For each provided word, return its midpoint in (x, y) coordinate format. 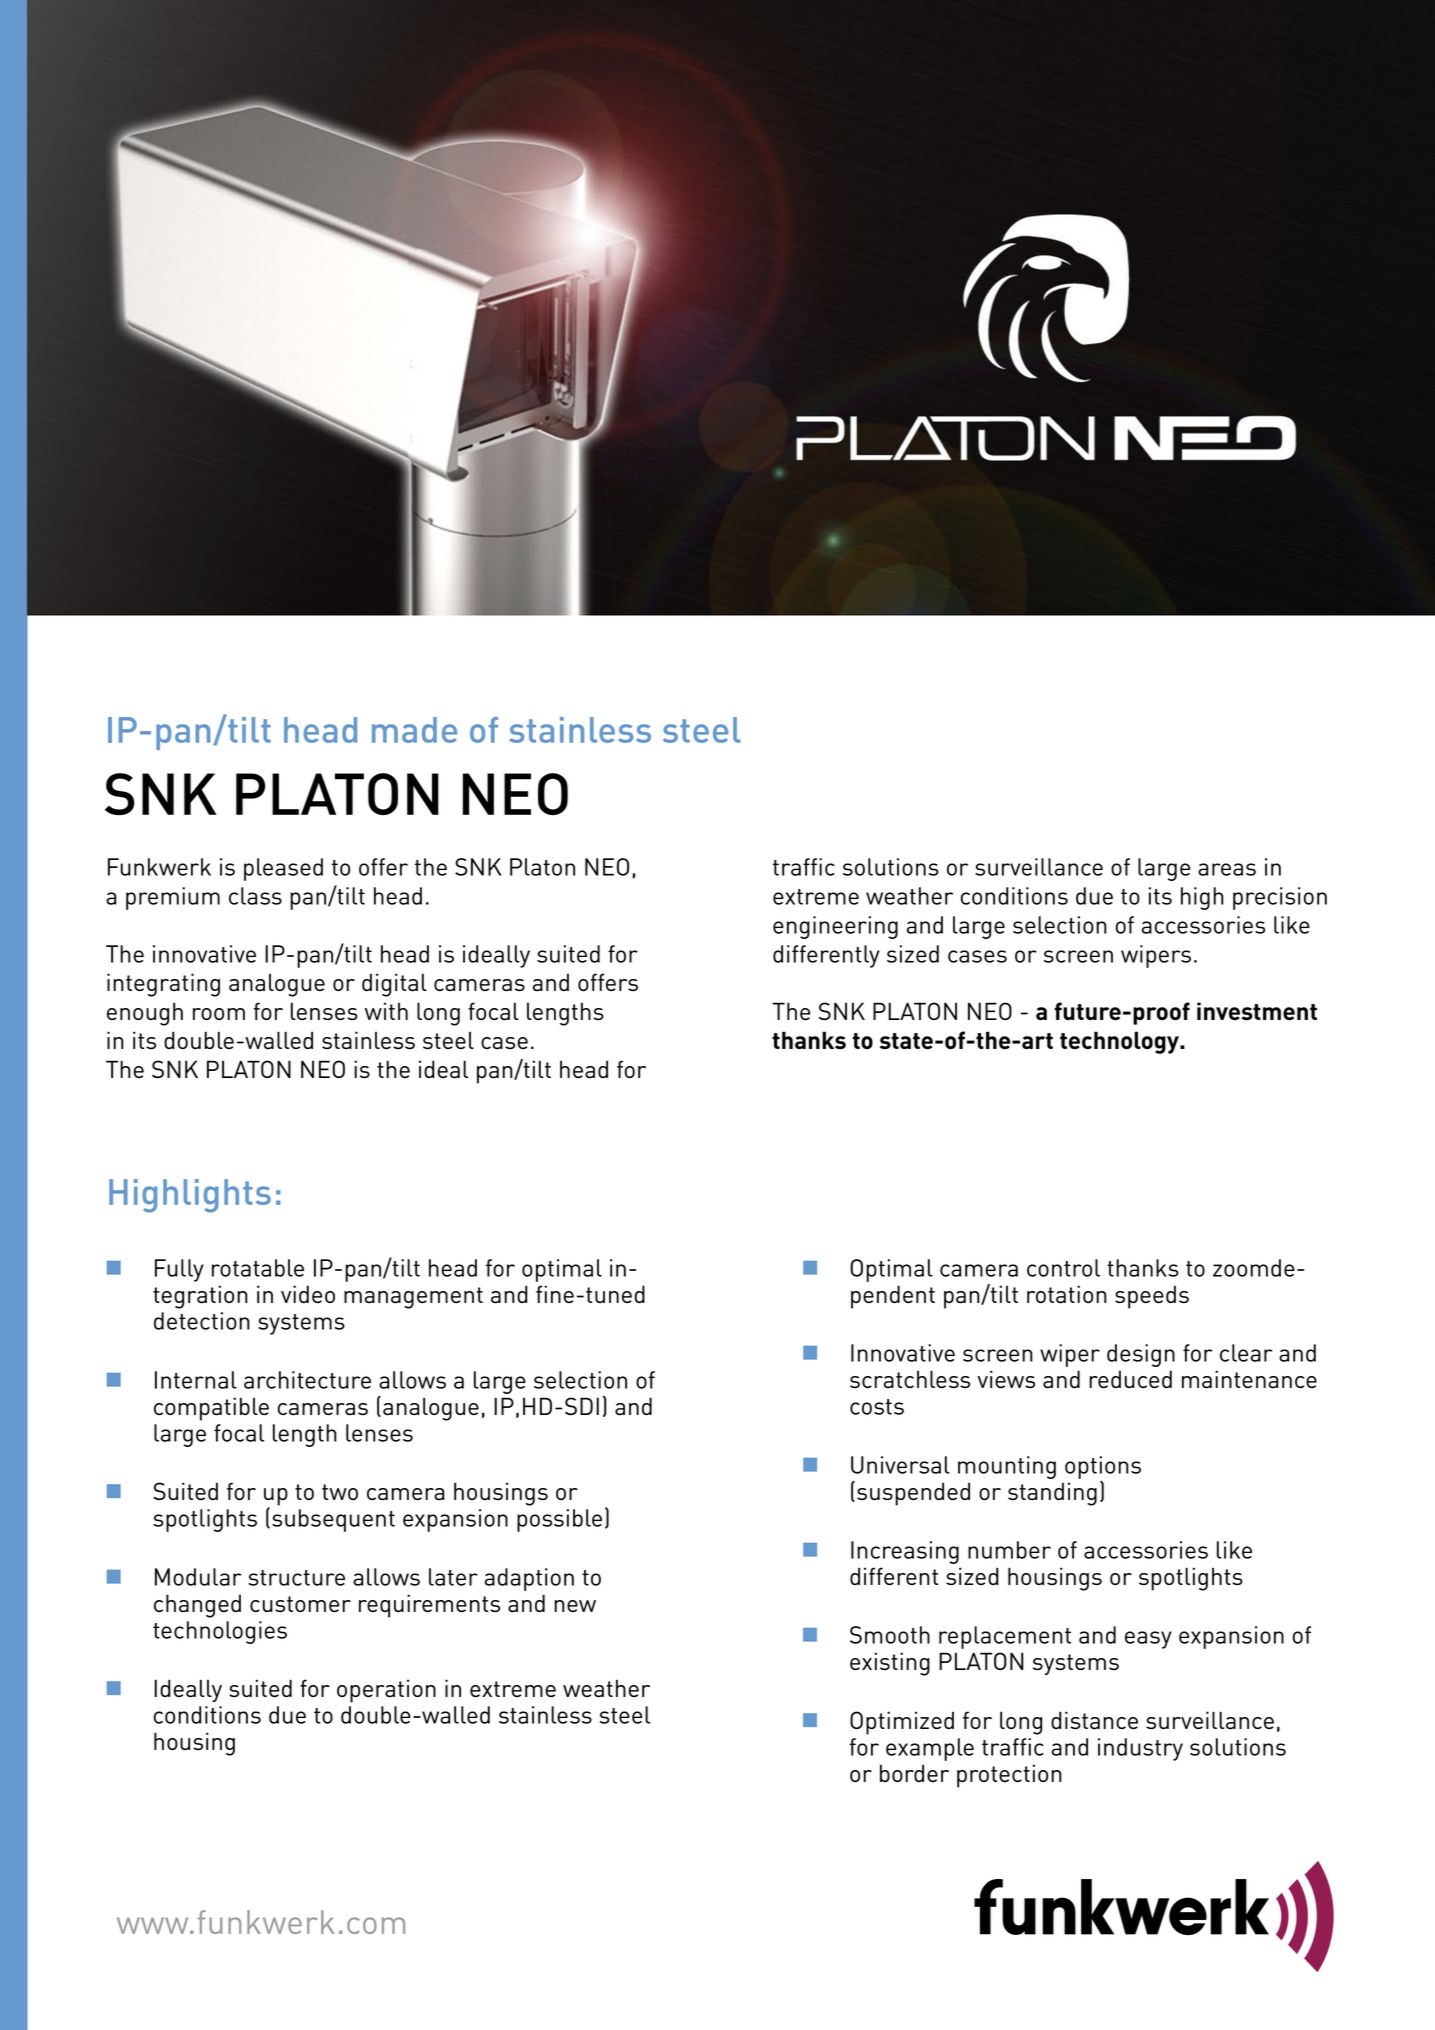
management (413, 1298)
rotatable (258, 1268)
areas (1227, 869)
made (414, 730)
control (1063, 1268)
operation (386, 1691)
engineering (835, 927)
